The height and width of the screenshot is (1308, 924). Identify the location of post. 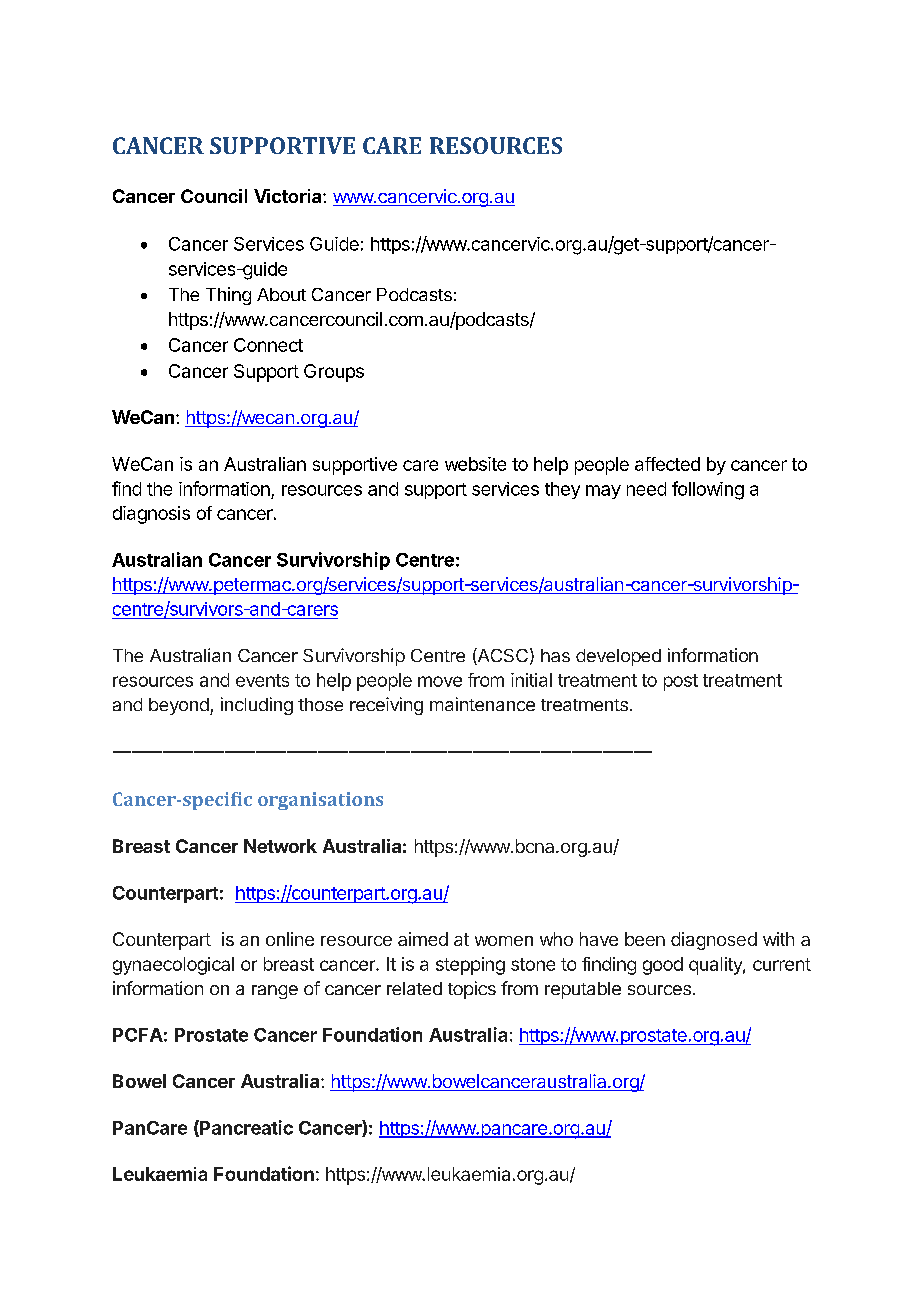
(681, 682).
